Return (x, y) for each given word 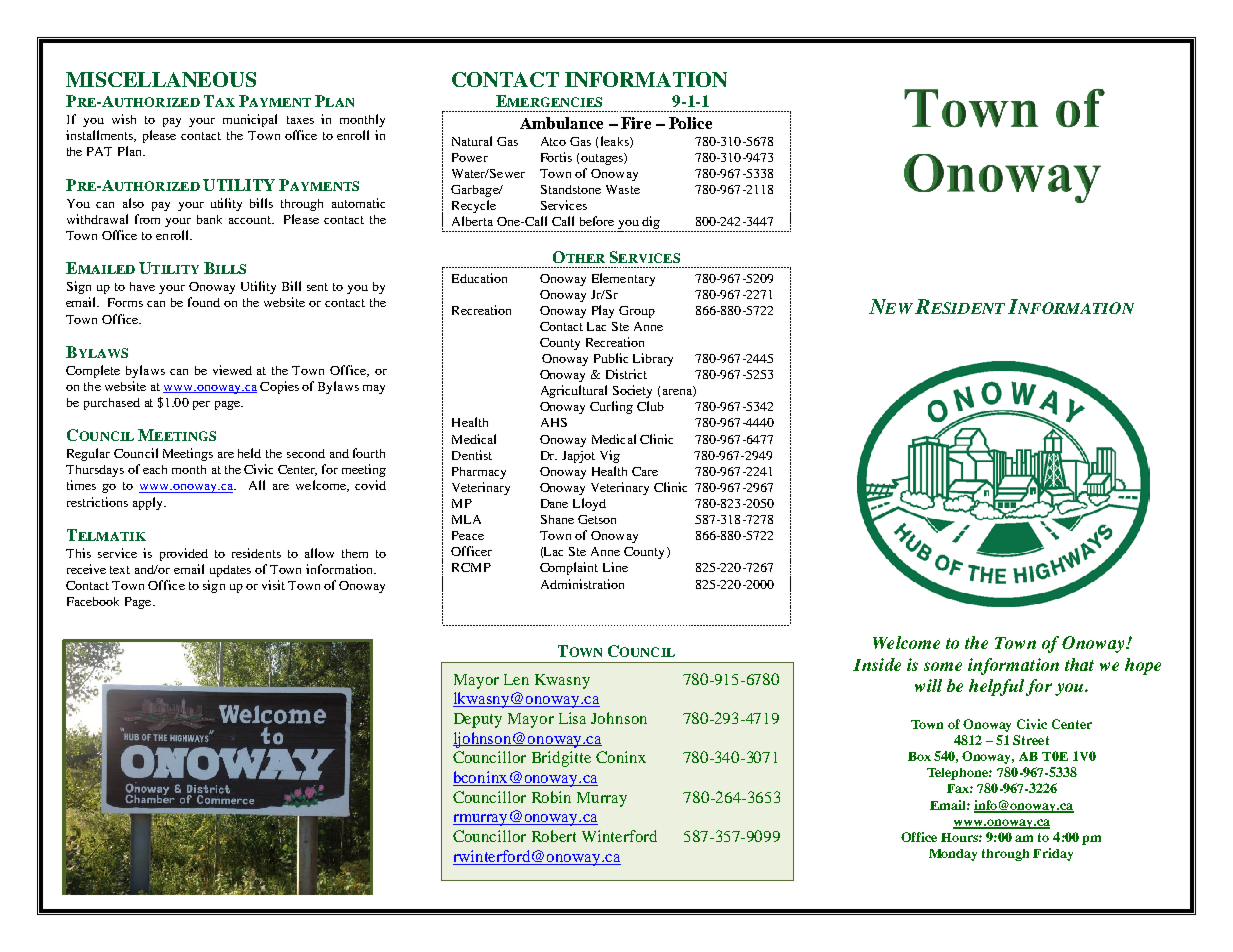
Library (653, 359)
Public (611, 358)
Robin (551, 797)
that (1079, 664)
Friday (1053, 854)
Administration (582, 584)
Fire (636, 123)
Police (690, 123)
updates (230, 571)
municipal (250, 120)
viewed (232, 370)
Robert (554, 836)
